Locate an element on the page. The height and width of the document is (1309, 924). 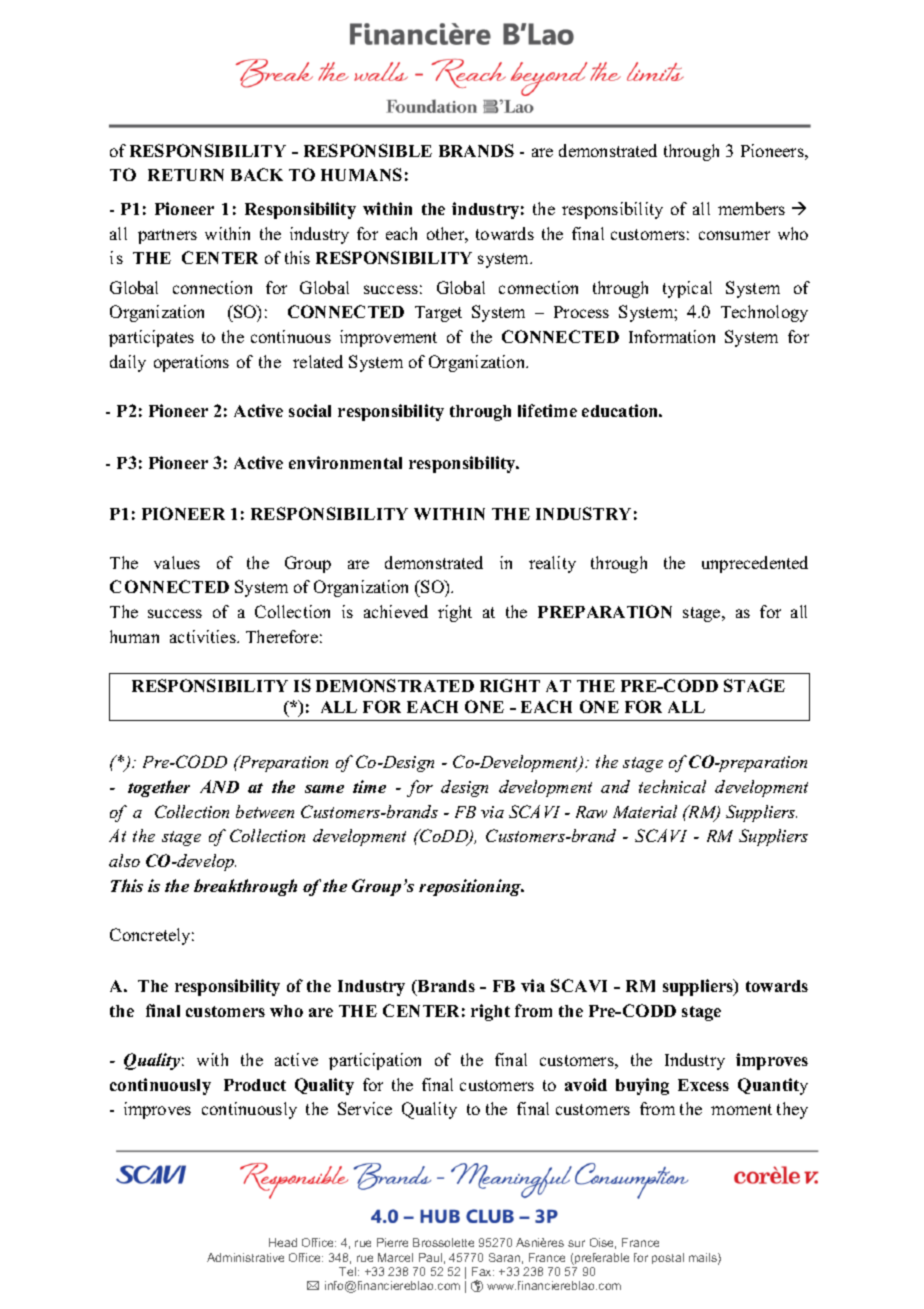
RETURN is located at coordinates (186, 175).
